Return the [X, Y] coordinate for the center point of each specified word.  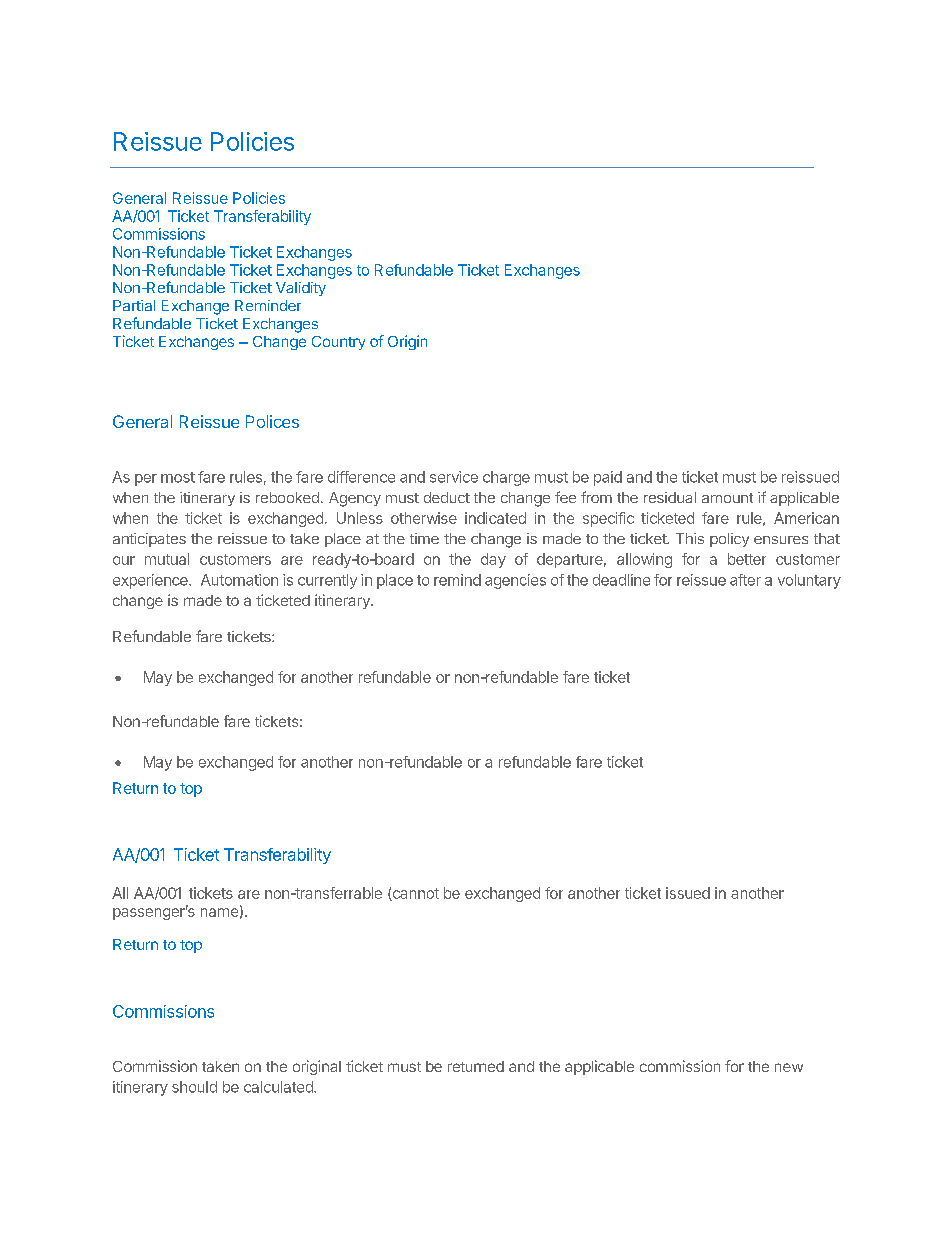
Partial [134, 305]
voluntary [809, 581]
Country [338, 343]
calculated [279, 1087]
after [745, 580]
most [178, 477]
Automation [239, 580]
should [194, 1087]
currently [327, 581]
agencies [515, 581]
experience [151, 581]
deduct [447, 497]
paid [608, 478]
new [789, 1067]
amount [727, 498]
